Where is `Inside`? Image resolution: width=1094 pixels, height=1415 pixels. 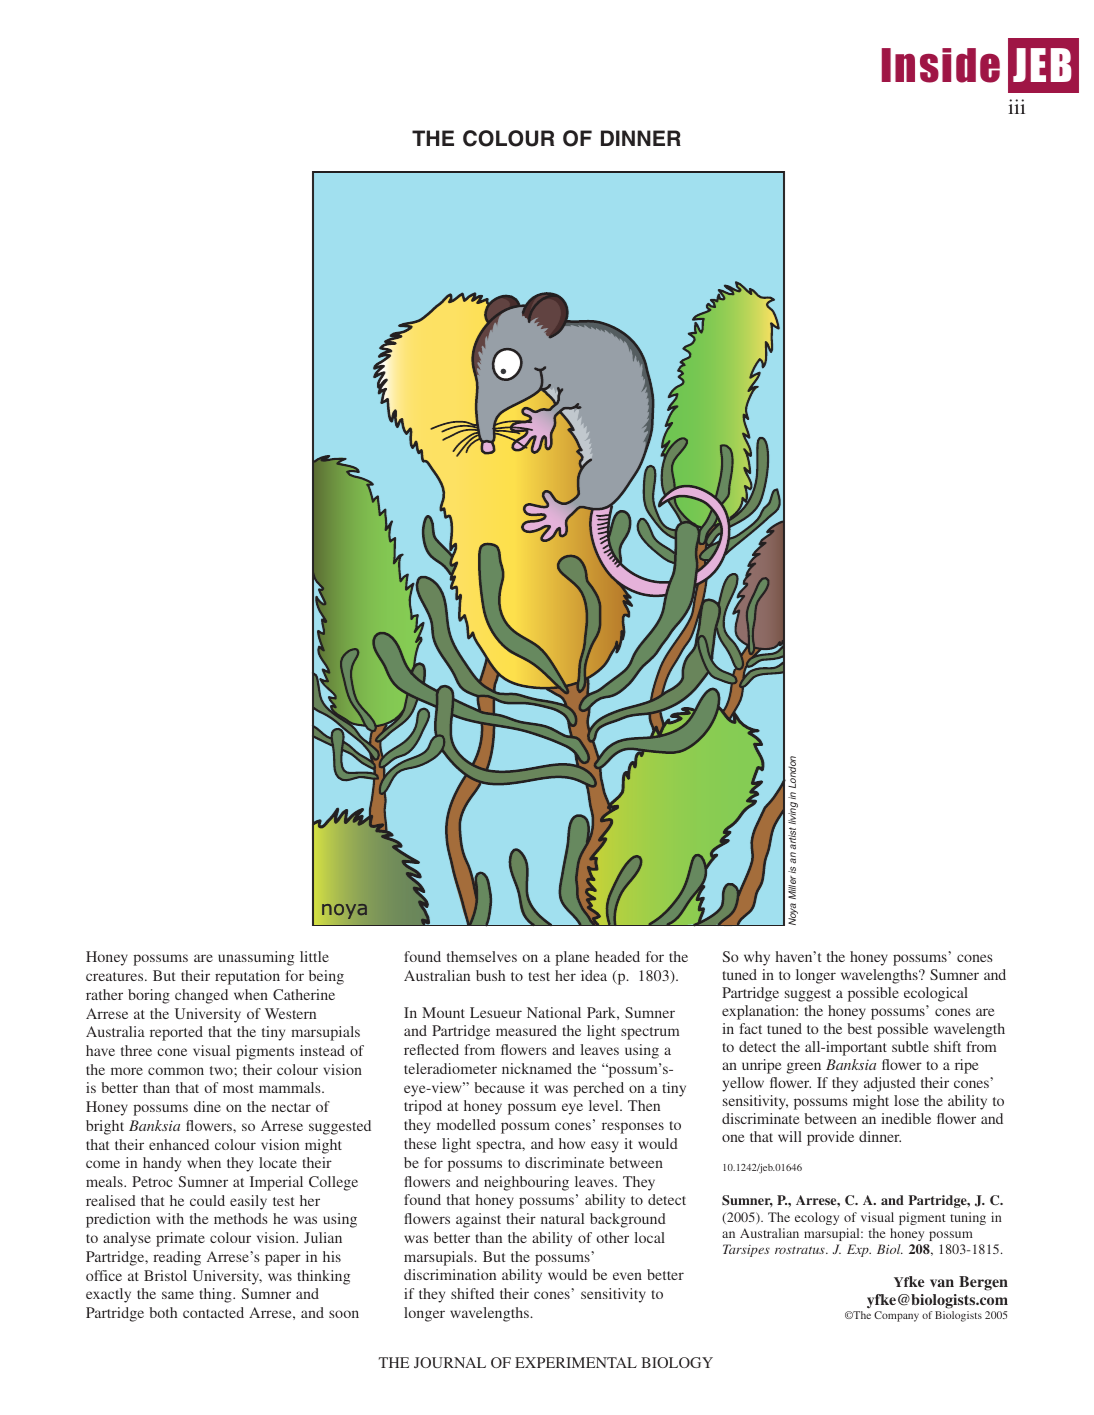
Inside is located at coordinates (941, 65).
